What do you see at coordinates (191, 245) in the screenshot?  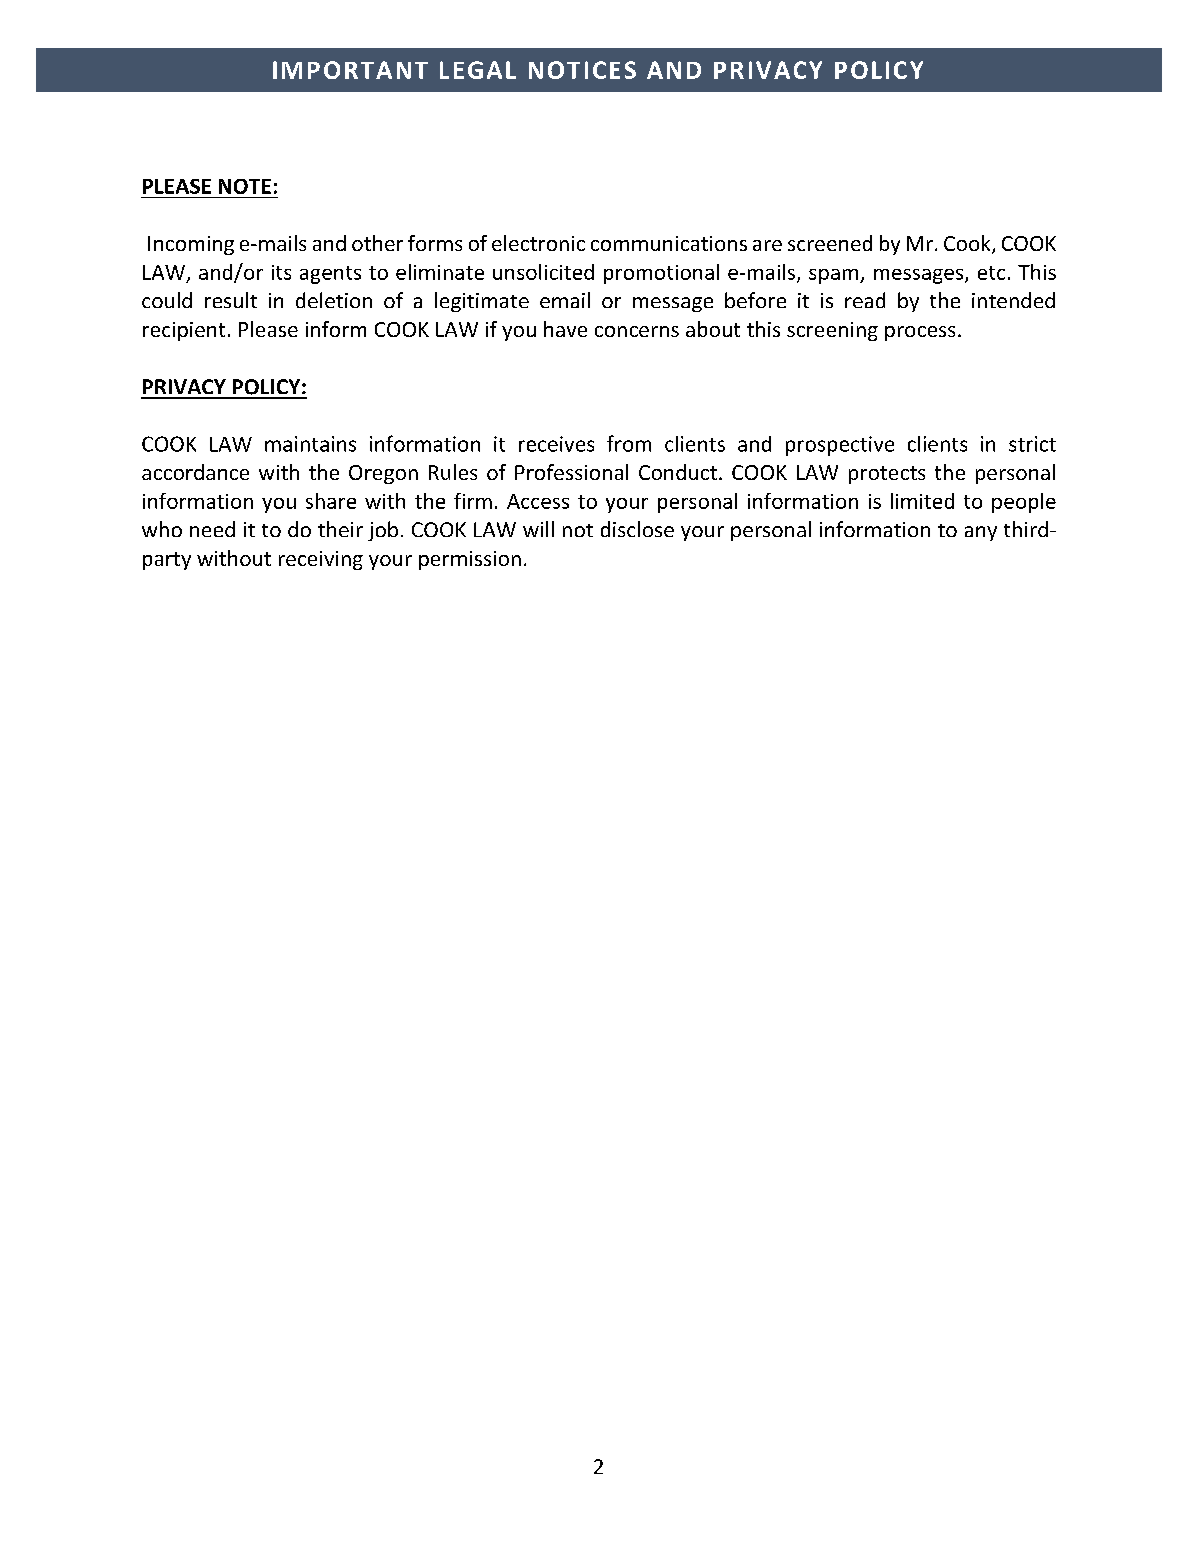 I see `Incoming` at bounding box center [191, 245].
